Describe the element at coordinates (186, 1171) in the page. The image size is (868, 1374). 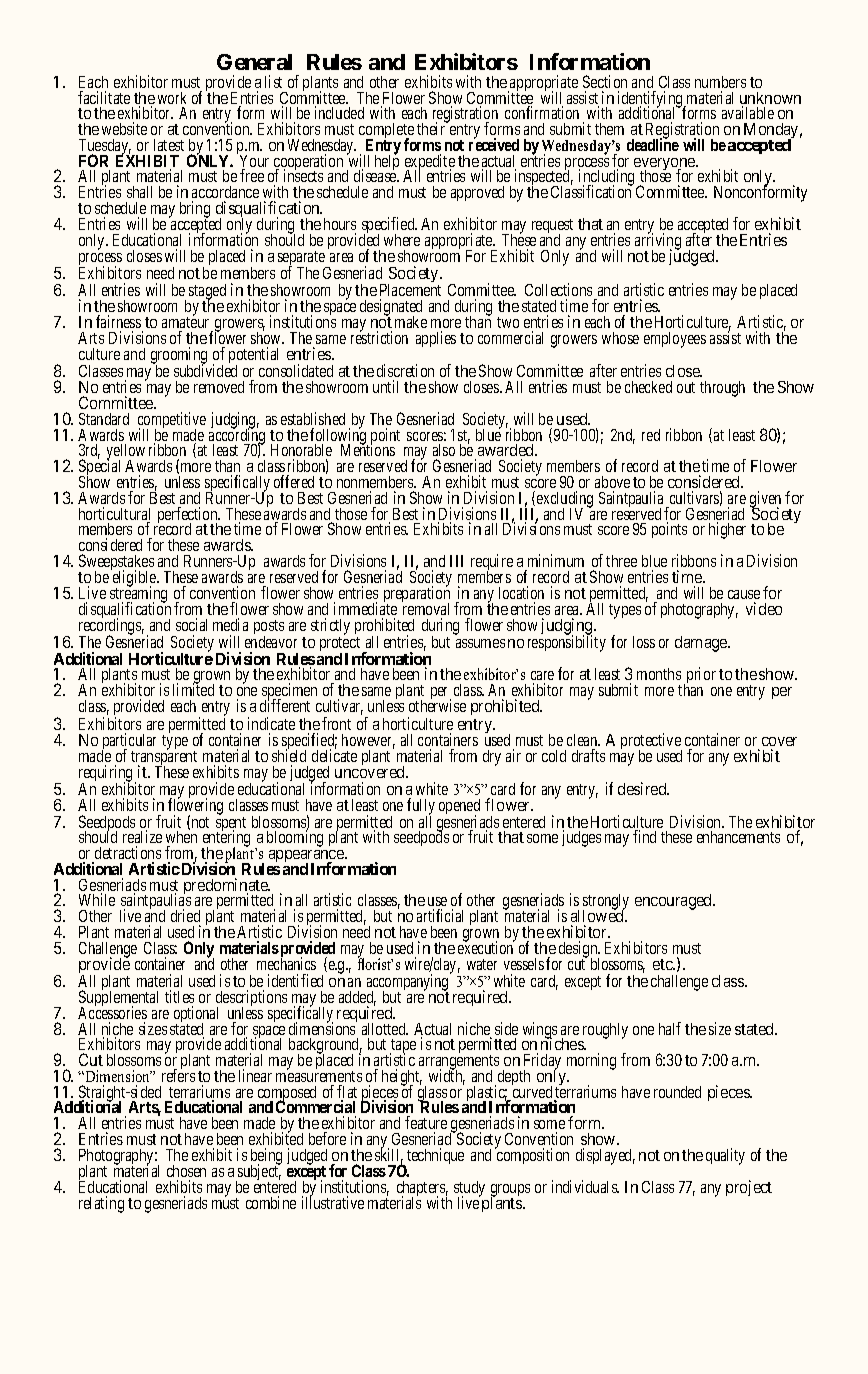
I see `chosen` at that location.
